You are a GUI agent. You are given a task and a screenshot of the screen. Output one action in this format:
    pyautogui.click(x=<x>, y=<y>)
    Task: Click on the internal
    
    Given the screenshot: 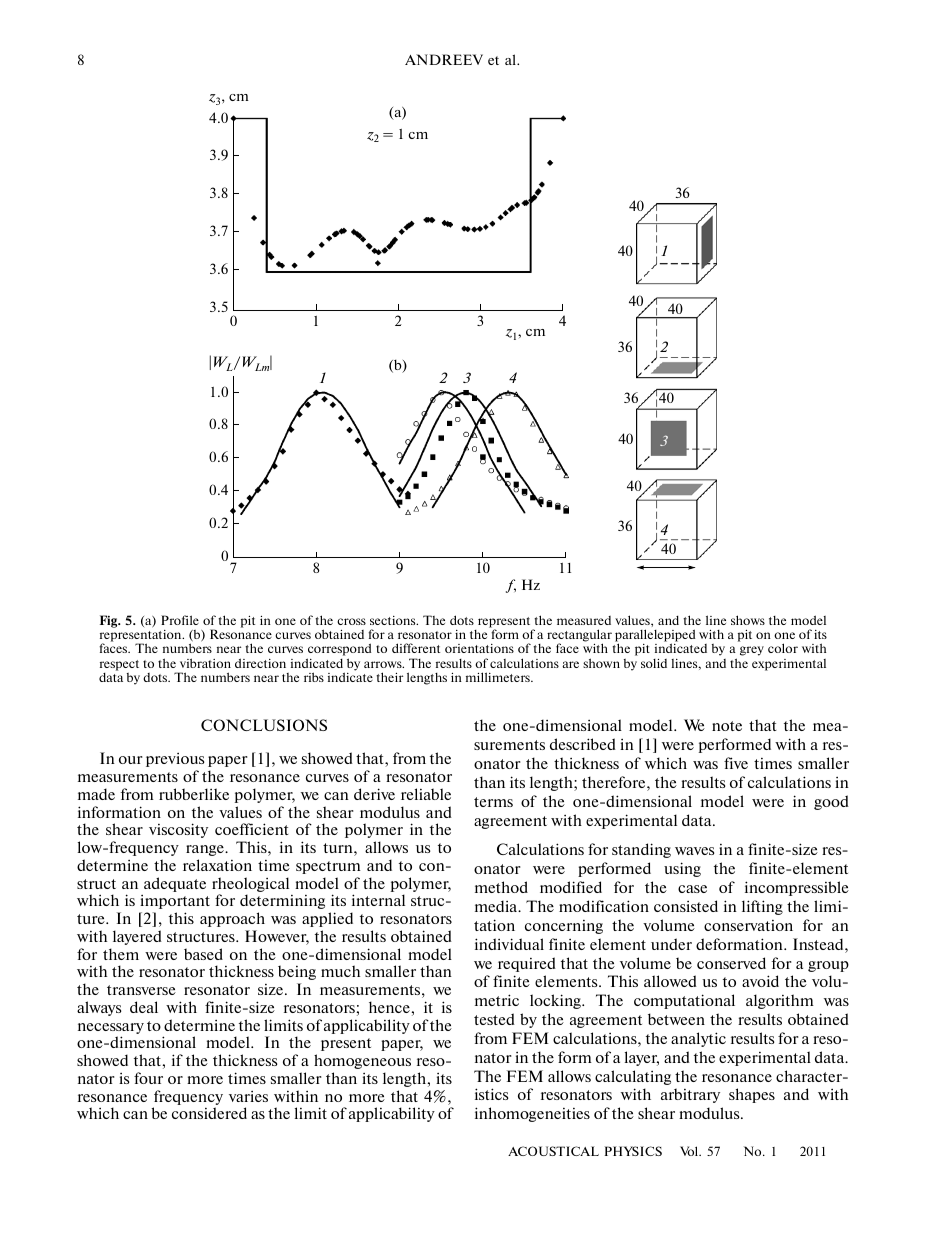 What is the action you would take?
    pyautogui.click(x=378, y=900)
